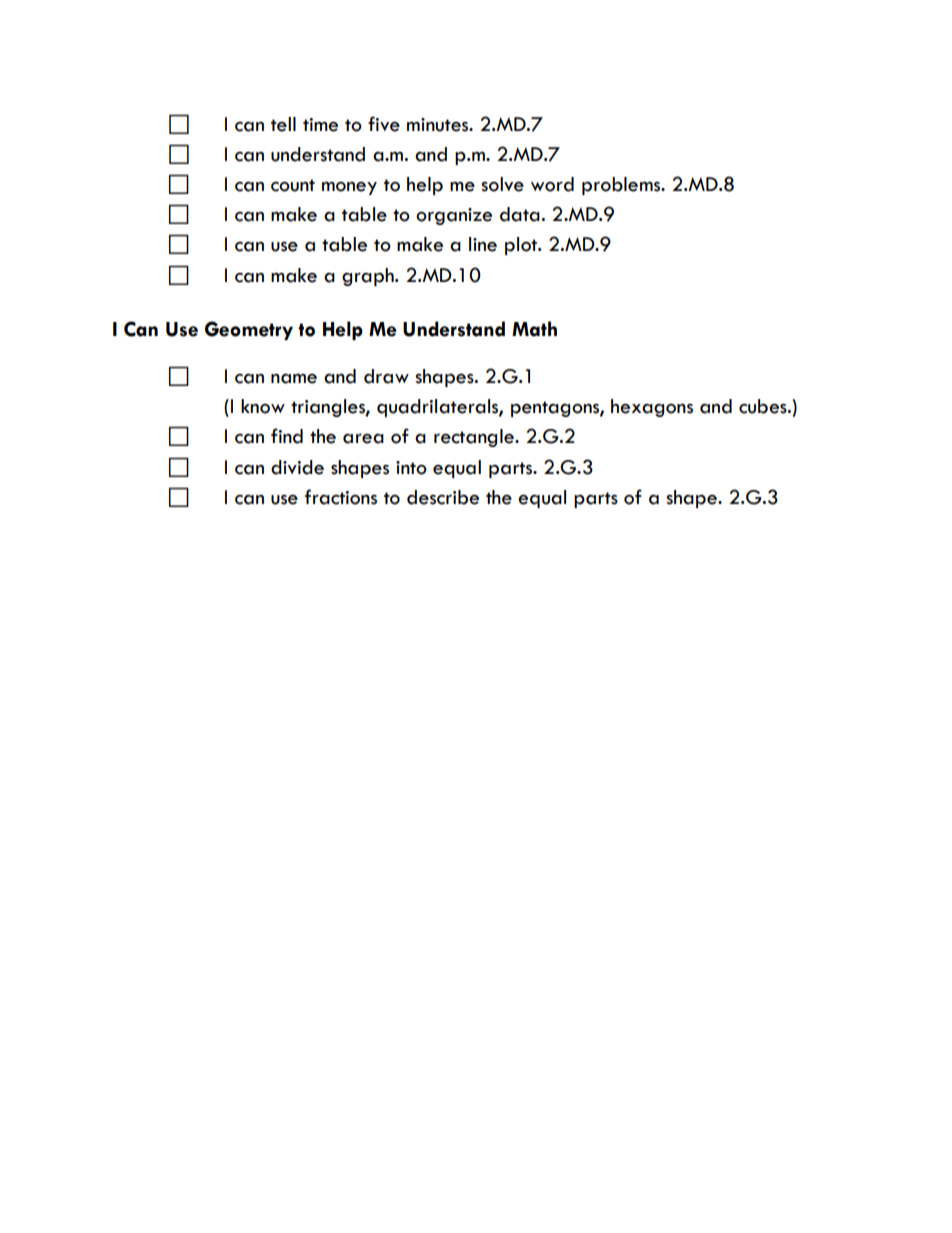 Image resolution: width=952 pixels, height=1233 pixels. What do you see at coordinates (483, 244) in the document?
I see `line` at bounding box center [483, 244].
